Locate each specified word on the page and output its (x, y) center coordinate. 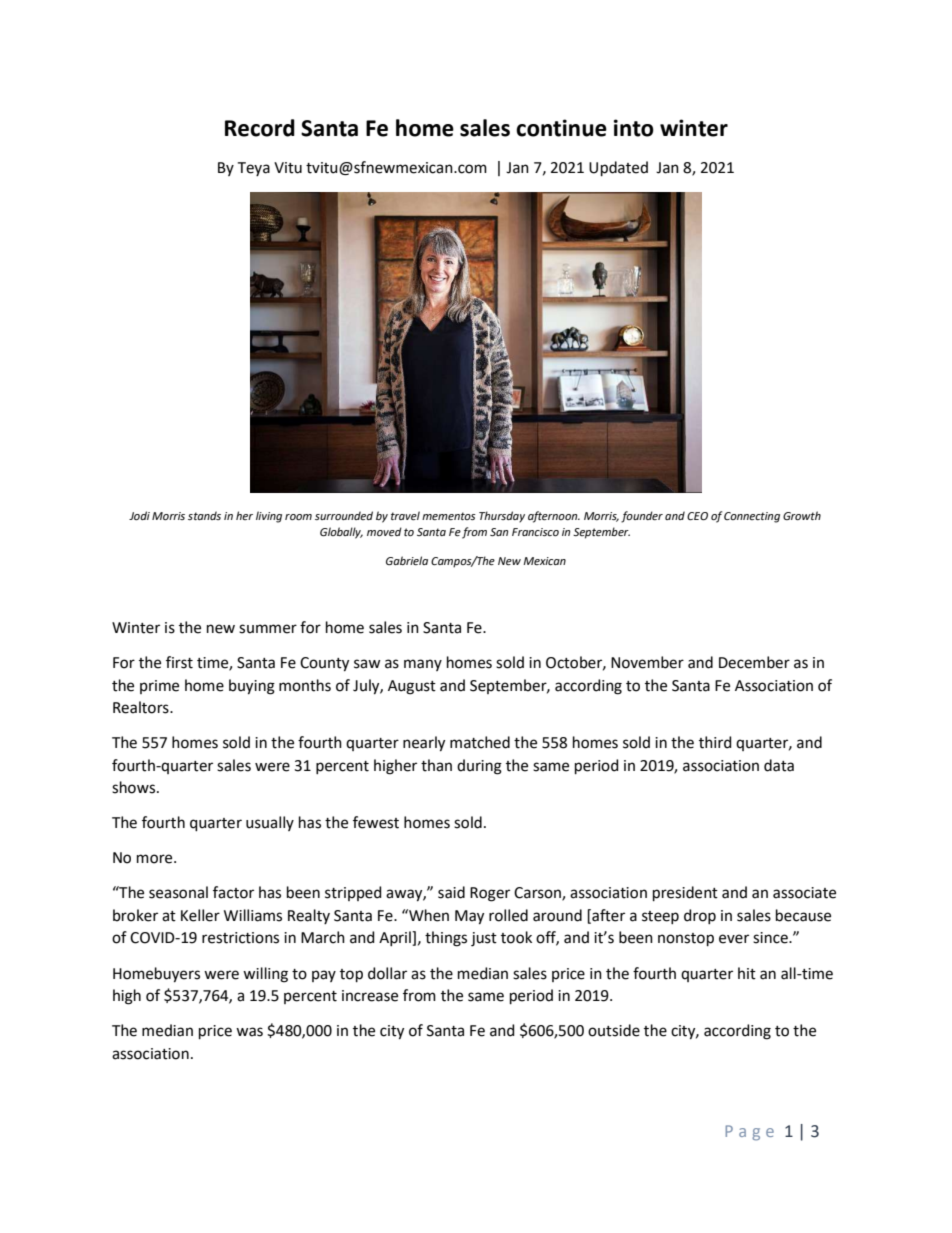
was (249, 1032)
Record (260, 128)
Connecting (752, 517)
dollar (387, 973)
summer (268, 629)
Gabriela (407, 560)
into (634, 128)
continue (561, 128)
